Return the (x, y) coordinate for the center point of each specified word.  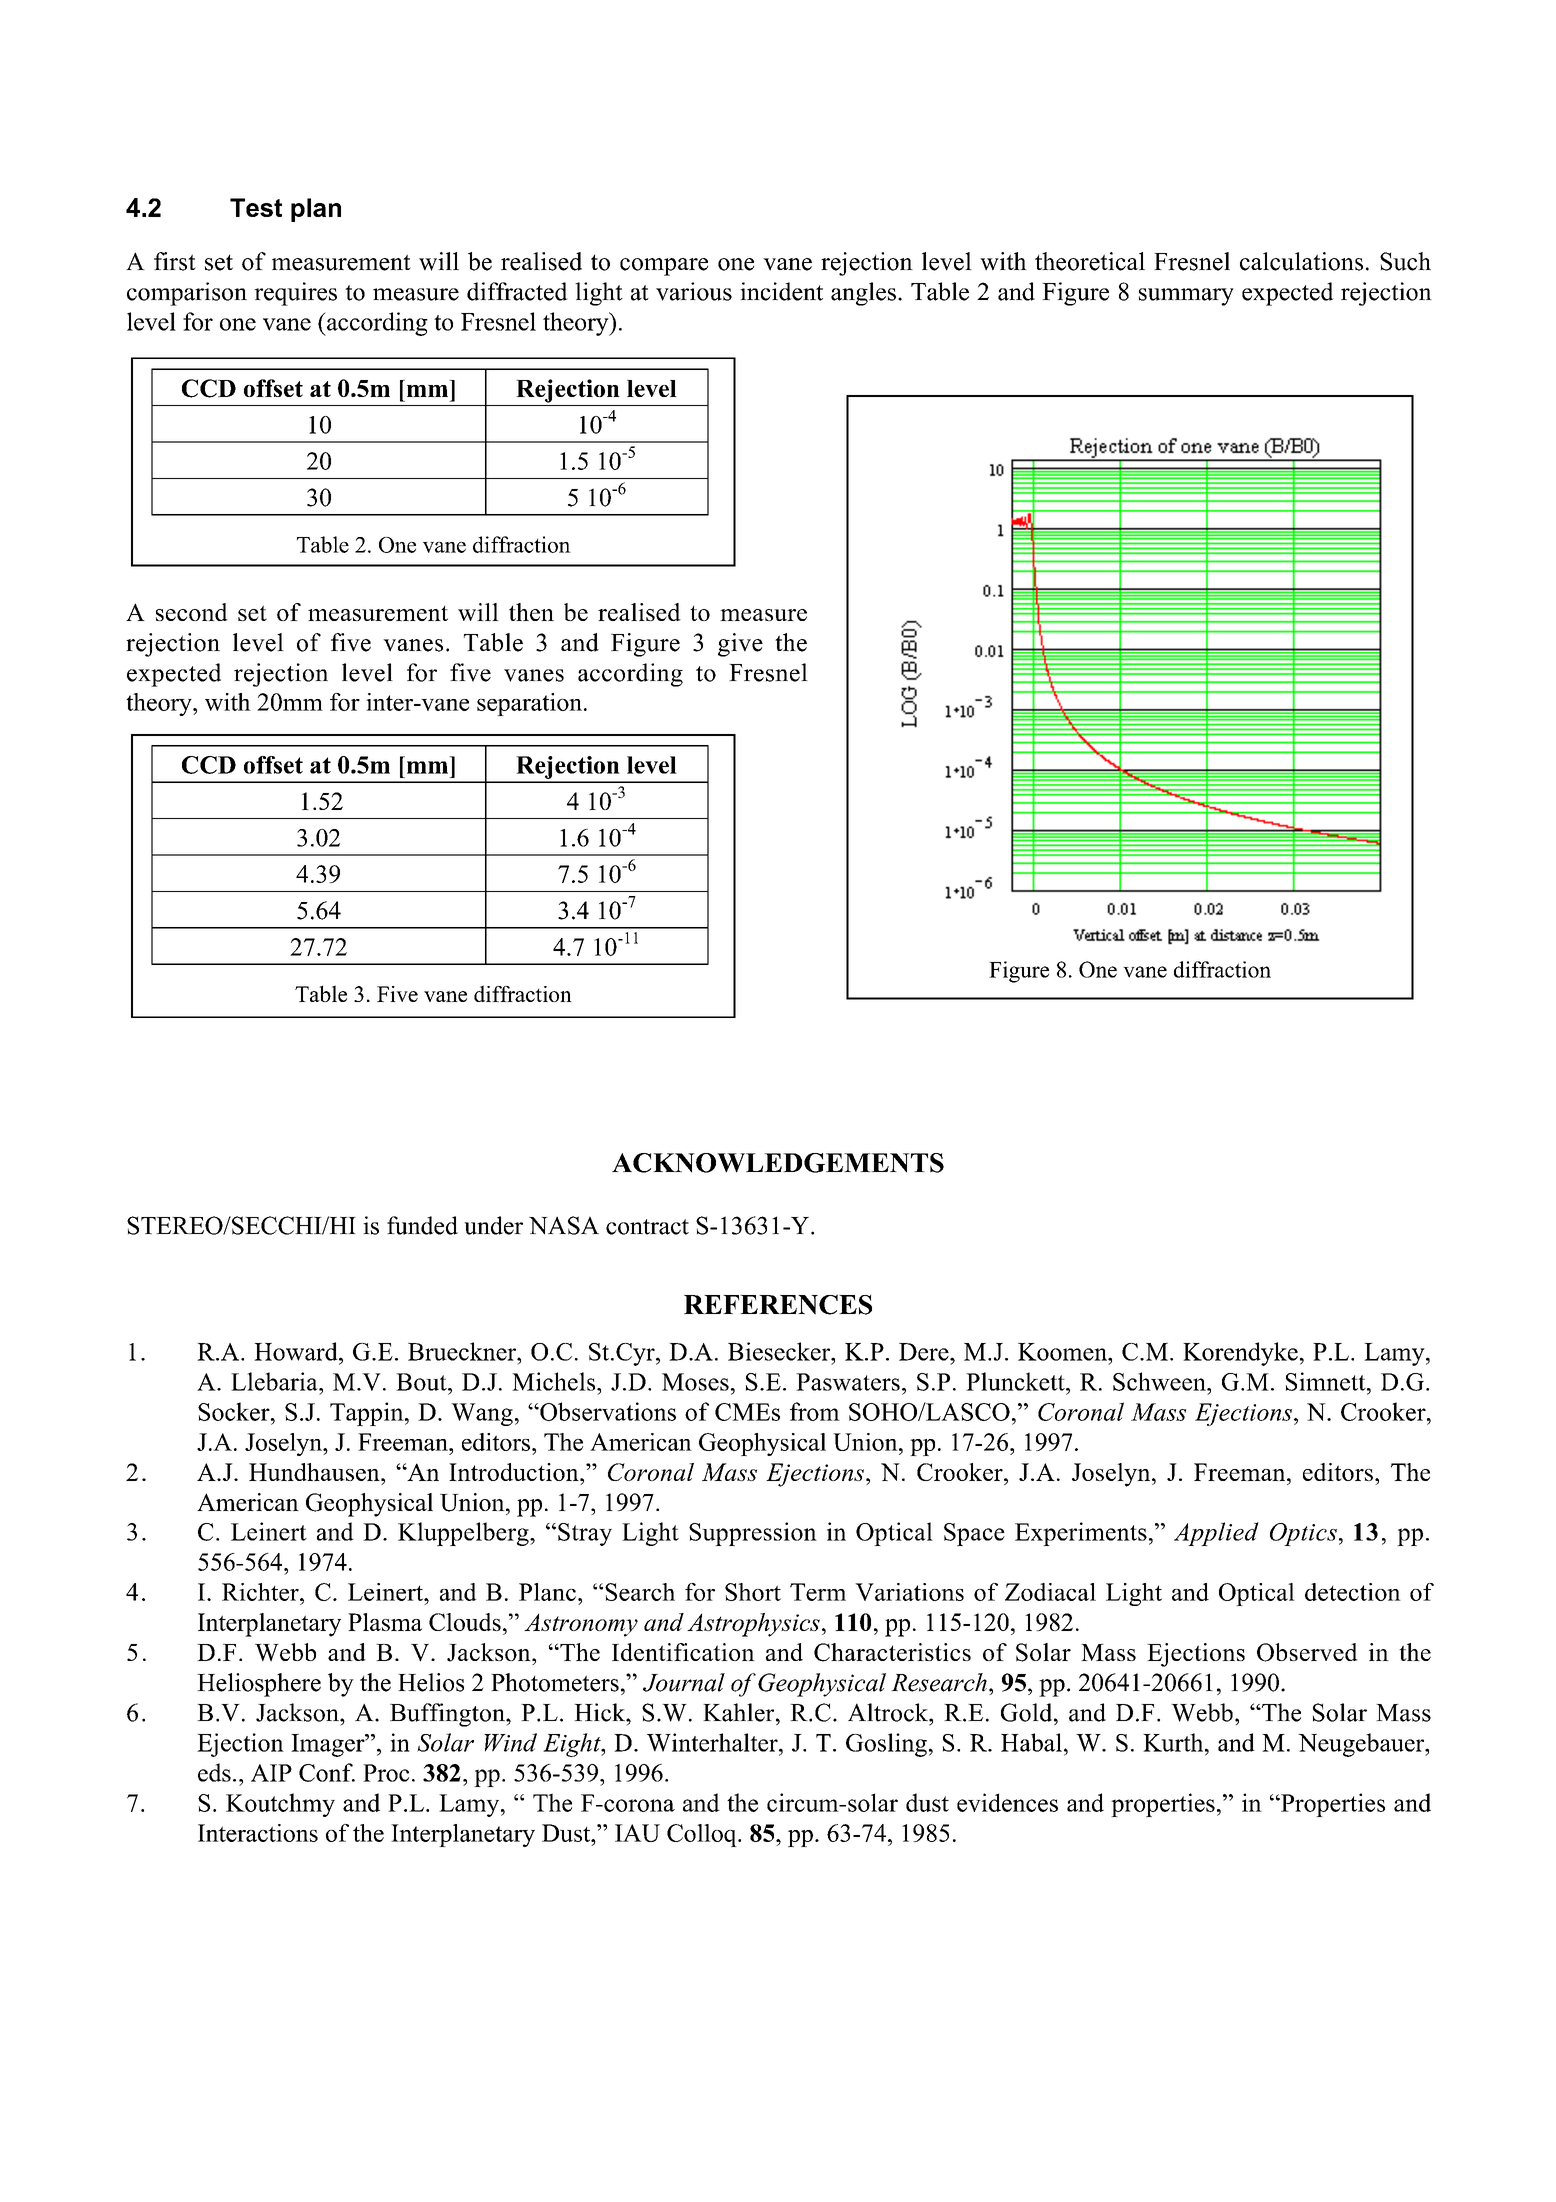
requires (295, 294)
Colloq (703, 1835)
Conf (327, 1772)
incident (781, 291)
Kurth (1174, 1742)
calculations (1301, 261)
